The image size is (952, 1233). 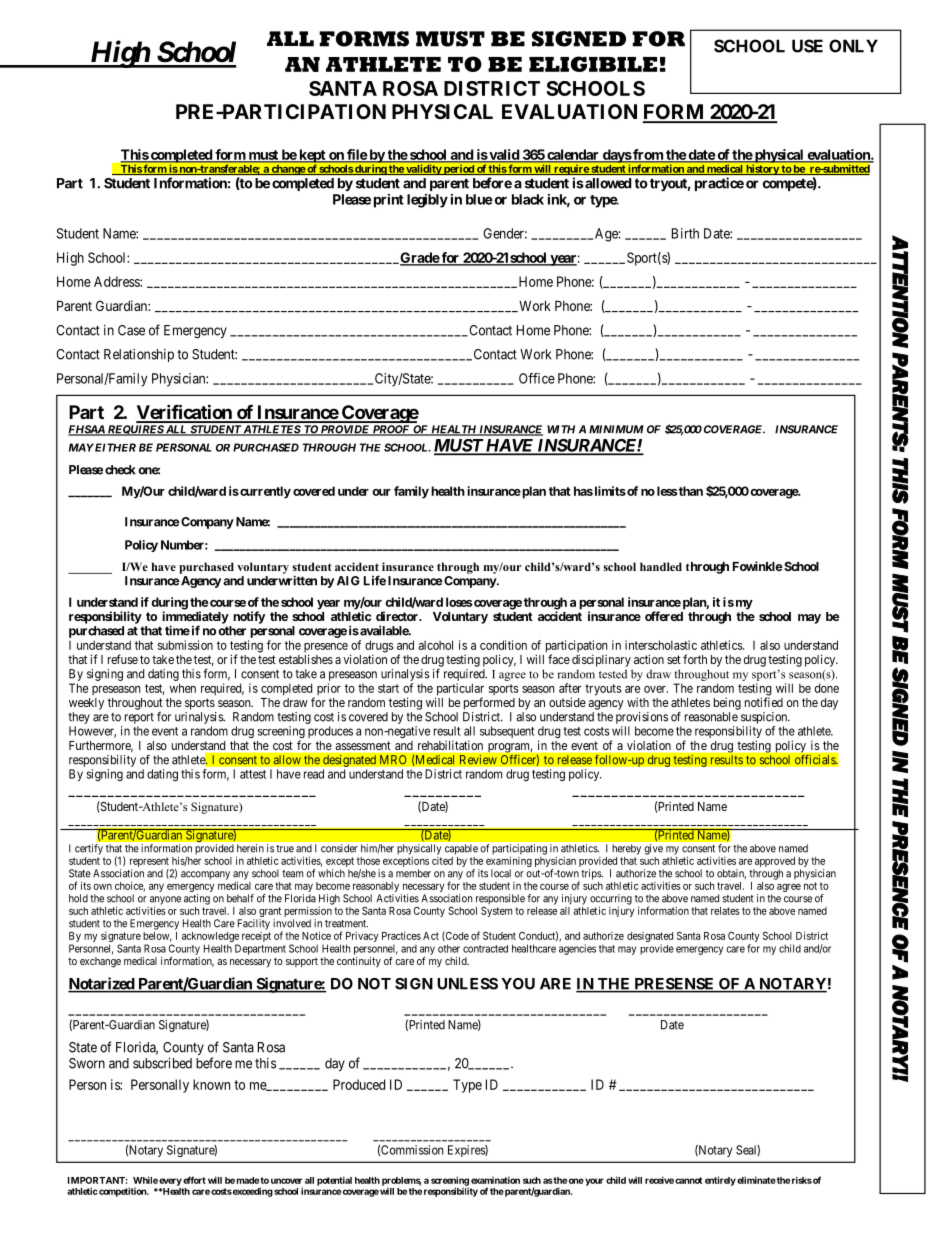 I want to click on alcohol, so click(x=436, y=645).
